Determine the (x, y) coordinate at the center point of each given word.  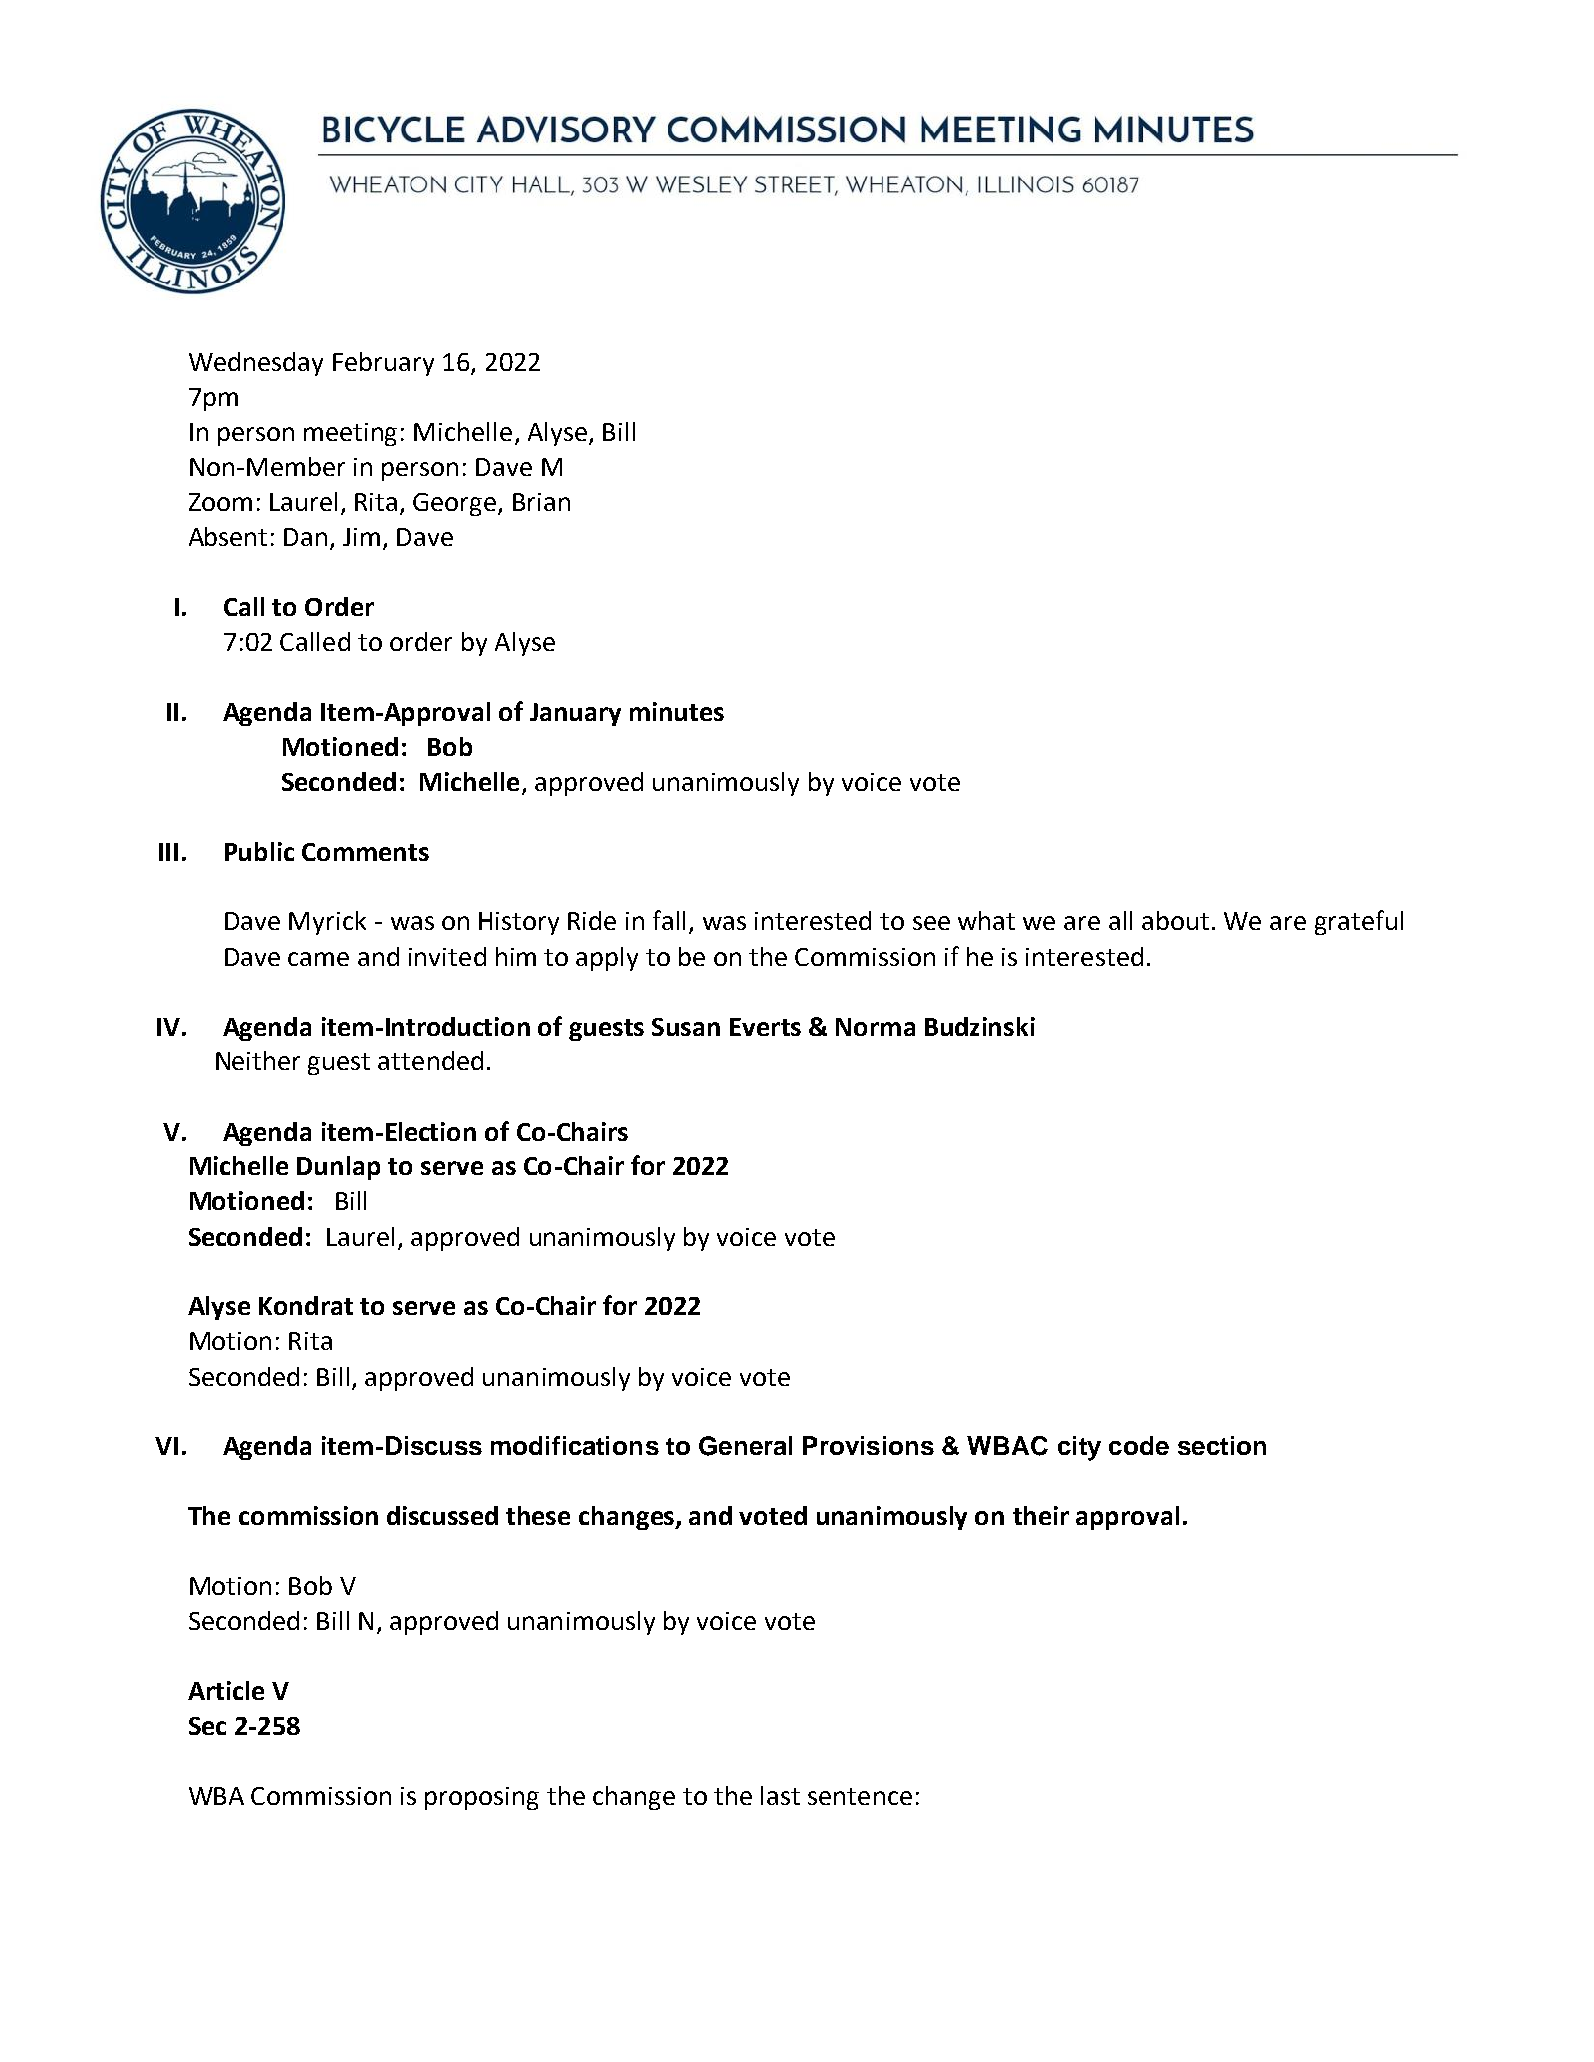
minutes (677, 711)
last (780, 1795)
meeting (350, 434)
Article (226, 1690)
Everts (765, 1027)
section (1222, 1445)
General (745, 1446)
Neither (258, 1060)
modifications (575, 1445)
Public (259, 851)
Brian (541, 502)
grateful (1359, 922)
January (575, 714)
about (1175, 920)
